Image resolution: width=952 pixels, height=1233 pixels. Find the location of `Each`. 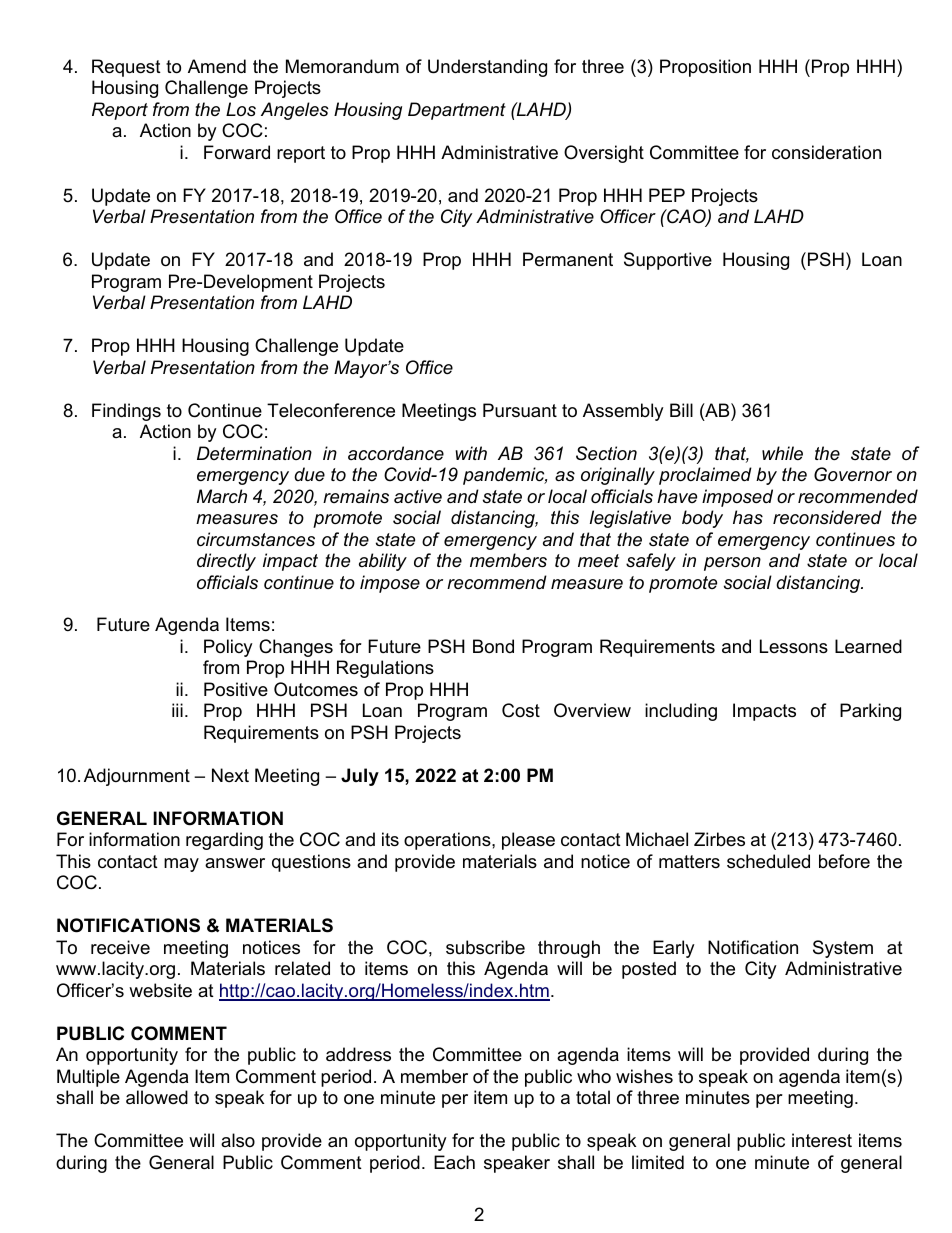

Each is located at coordinates (454, 1162).
